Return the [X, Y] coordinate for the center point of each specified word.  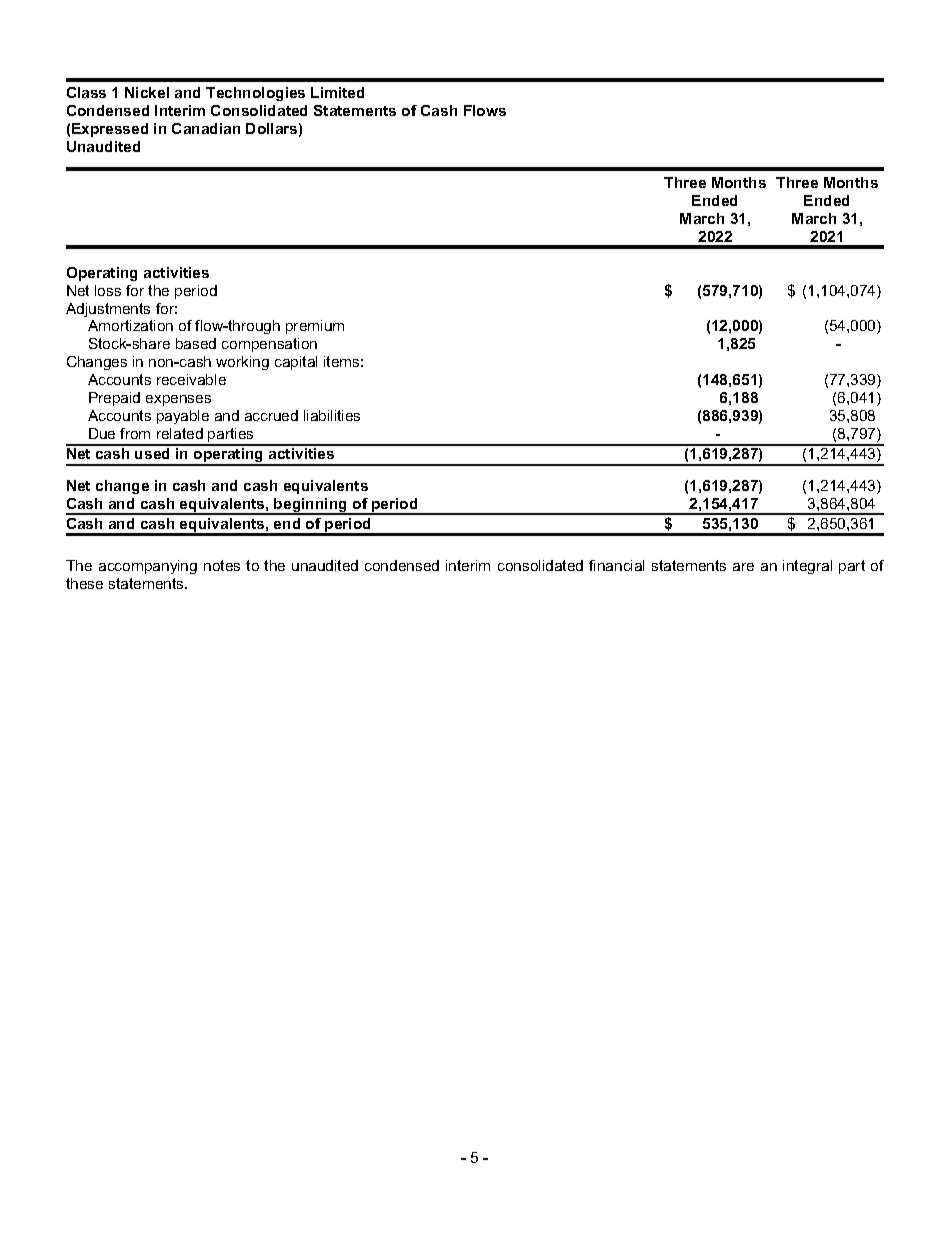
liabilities [332, 415]
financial [616, 565]
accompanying [148, 567]
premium [315, 327]
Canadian [206, 128]
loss [108, 290]
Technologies [255, 94]
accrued [271, 415]
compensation [269, 345]
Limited [337, 92]
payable [183, 417]
